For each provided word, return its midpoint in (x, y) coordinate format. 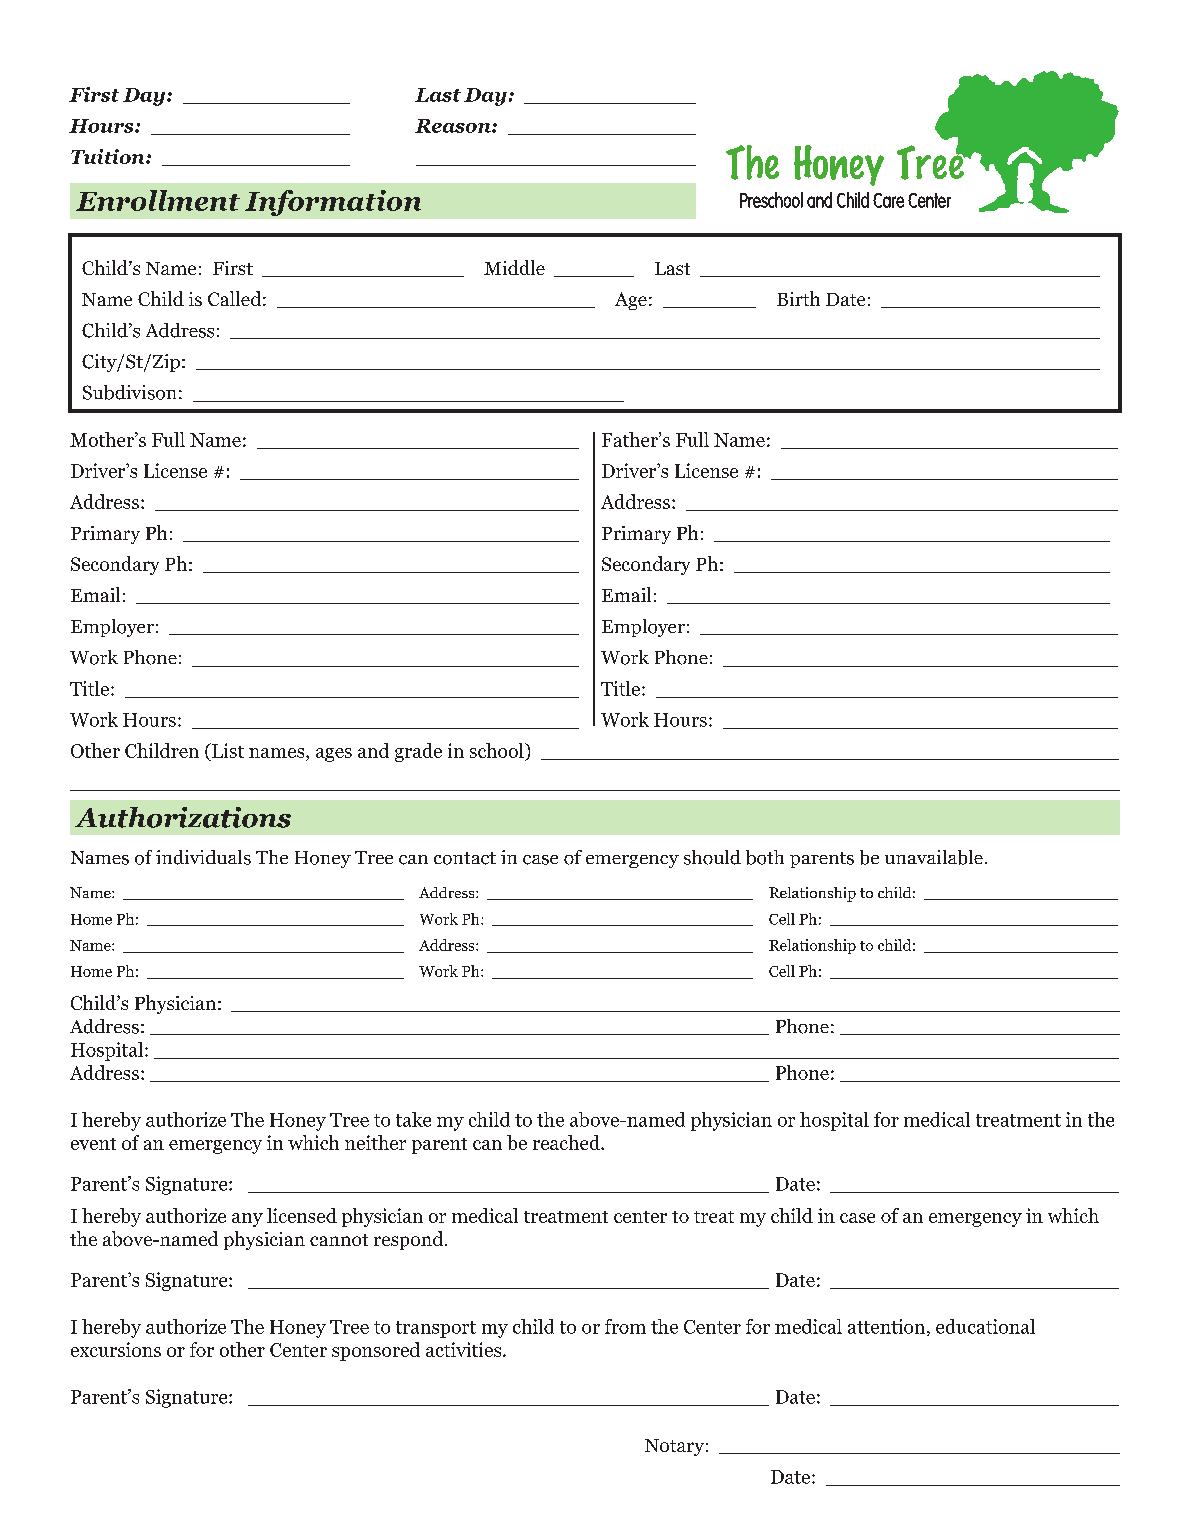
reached (567, 1142)
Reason (454, 126)
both (765, 857)
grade (418, 752)
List (227, 750)
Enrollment (158, 200)
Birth (798, 298)
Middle (514, 267)
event (93, 1144)
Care (888, 200)
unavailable (934, 857)
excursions (116, 1349)
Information (333, 203)
